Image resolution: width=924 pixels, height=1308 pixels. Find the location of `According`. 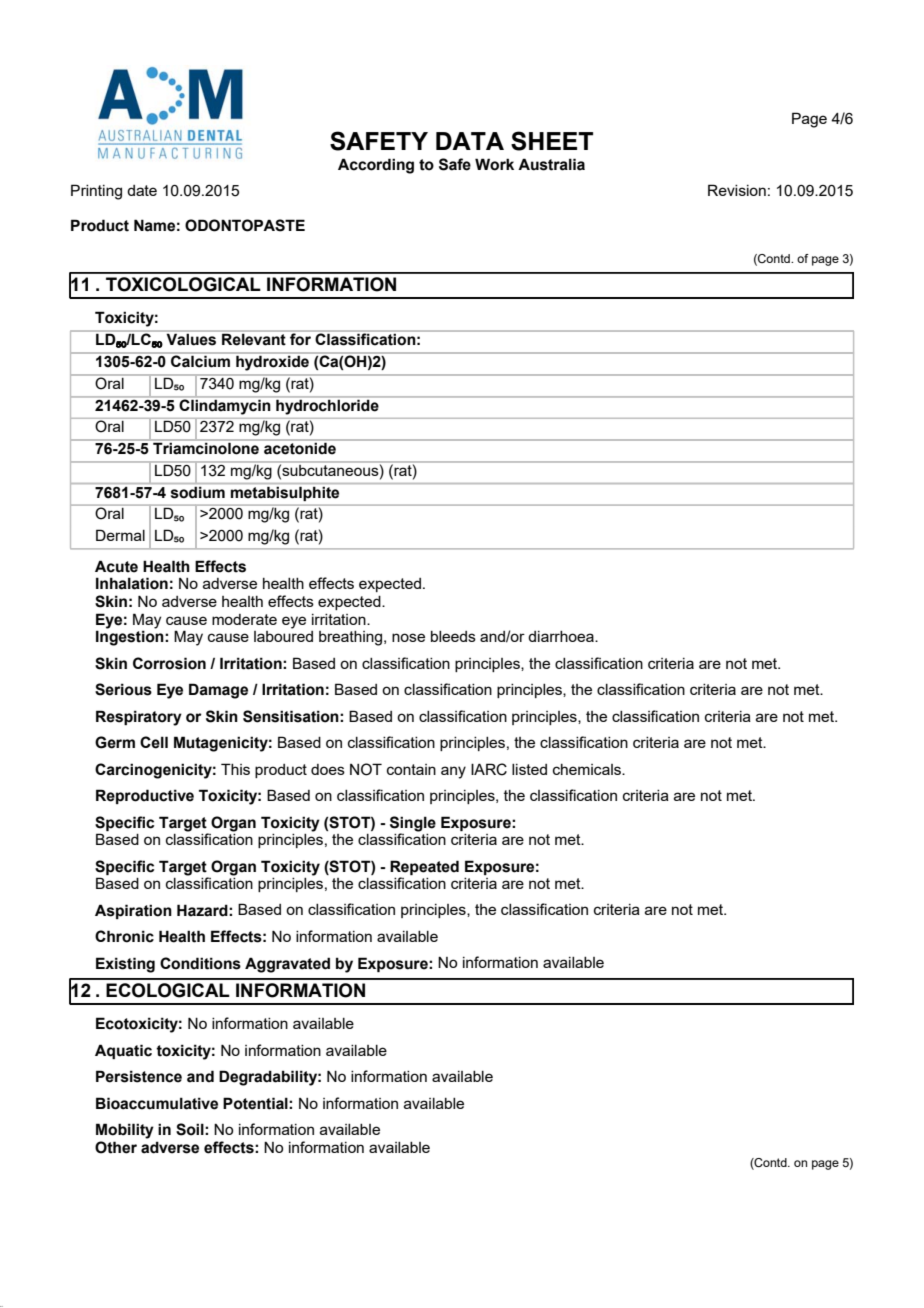

According is located at coordinates (376, 166).
